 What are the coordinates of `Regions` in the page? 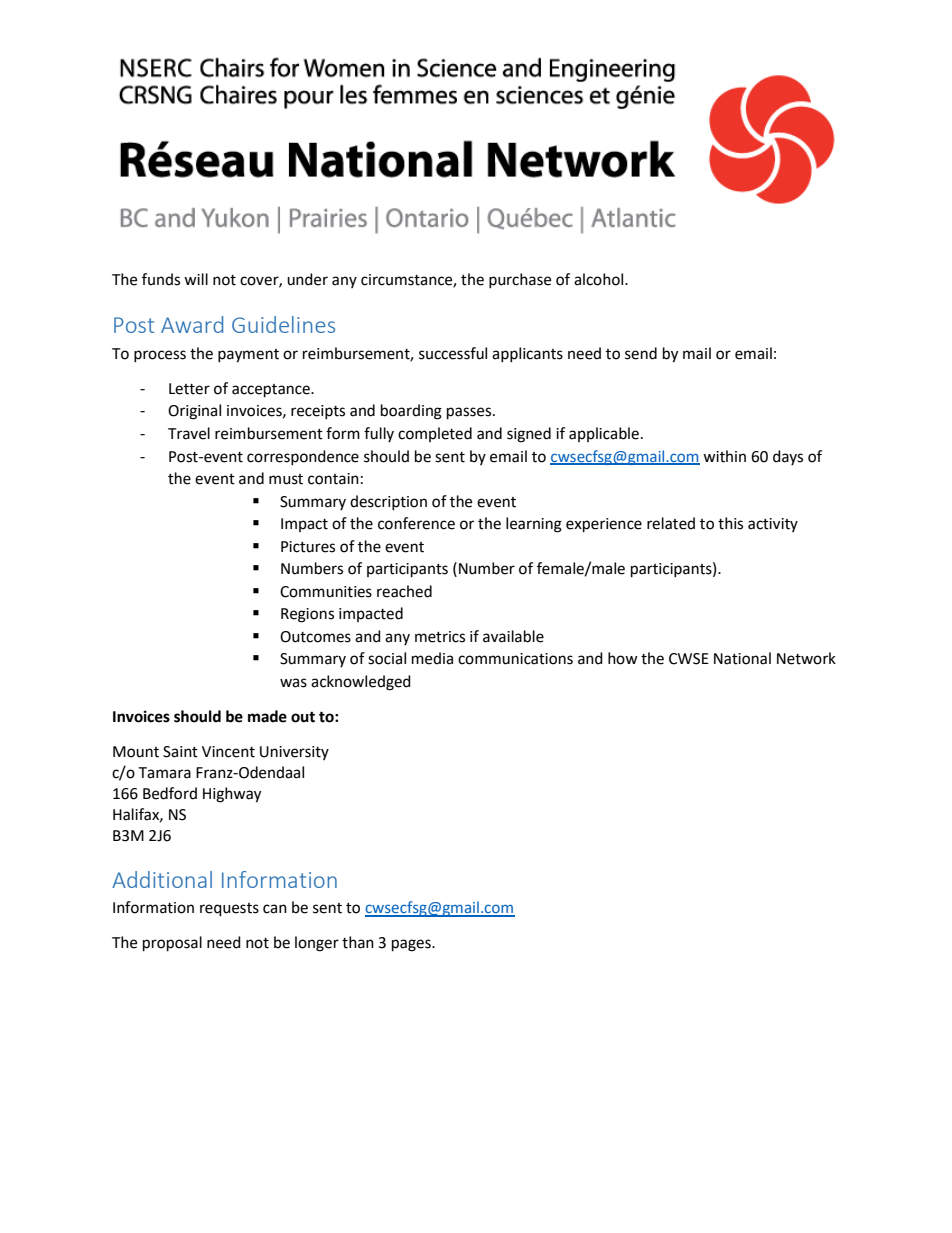 It's located at (307, 615).
